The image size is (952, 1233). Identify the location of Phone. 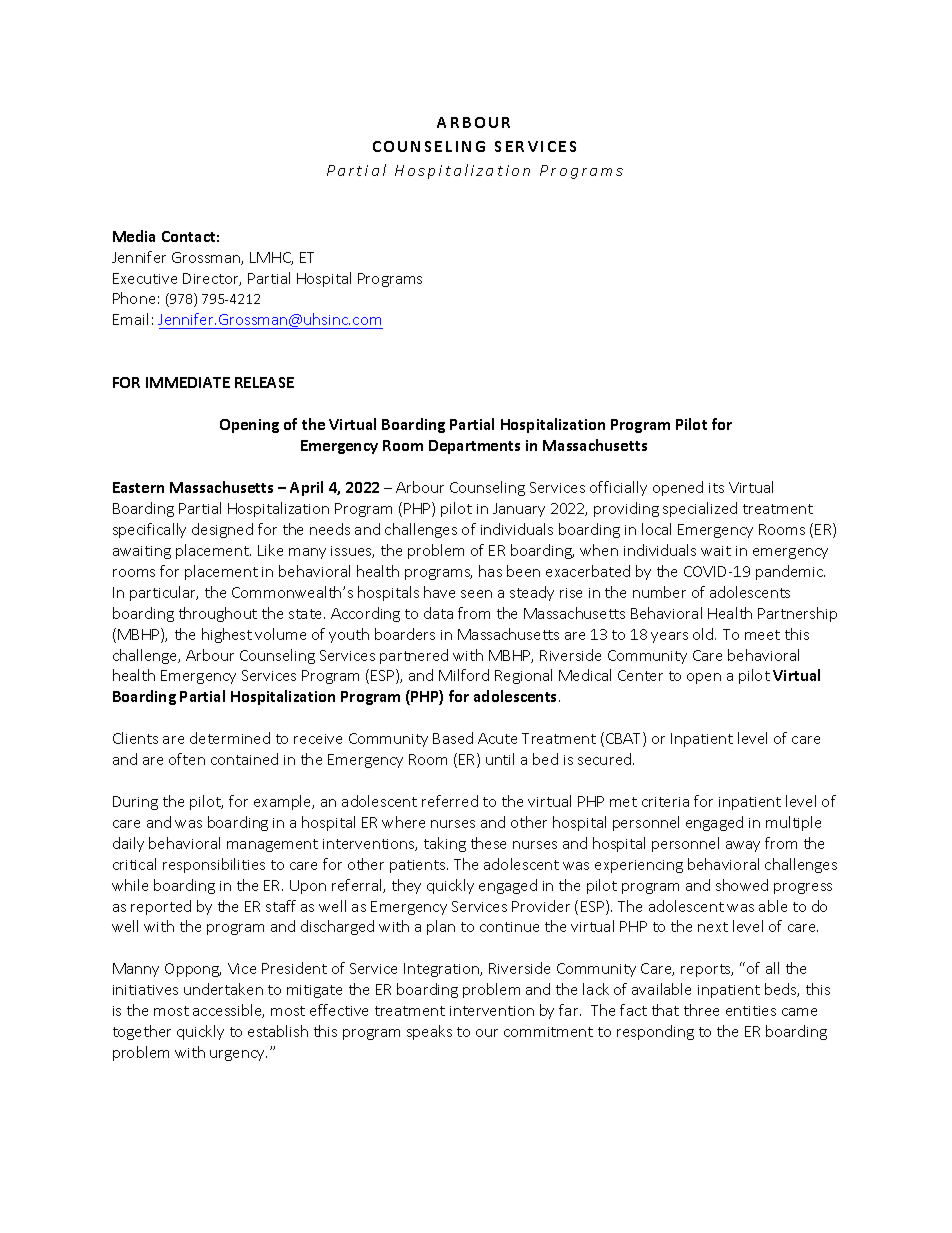
(134, 298).
